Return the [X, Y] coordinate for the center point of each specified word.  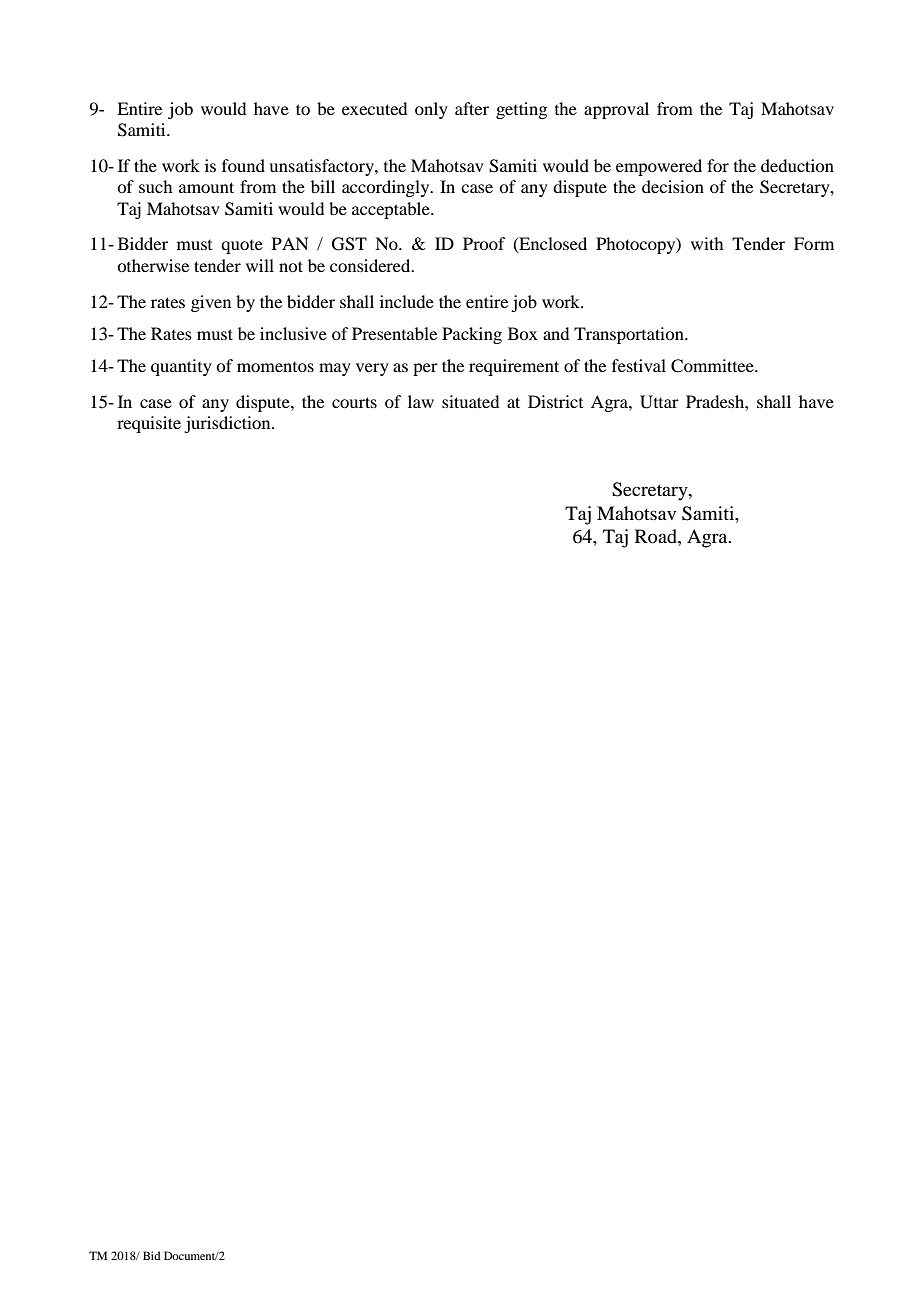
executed [374, 108]
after [472, 108]
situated [470, 401]
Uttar [659, 402]
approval [616, 110]
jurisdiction [228, 424]
